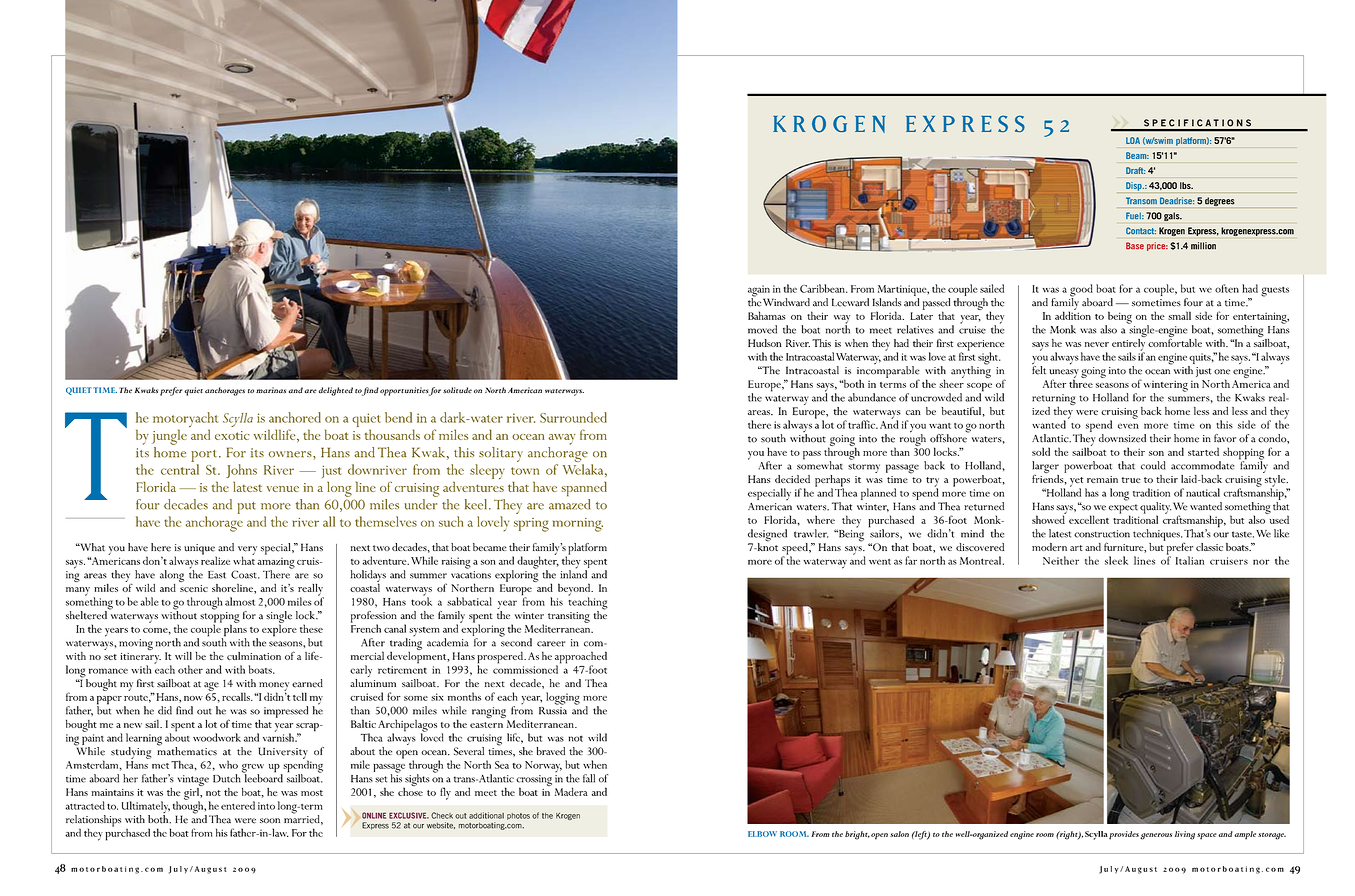 This screenshot has width=1355, height=896. I want to click on LOA, so click(1133, 140).
